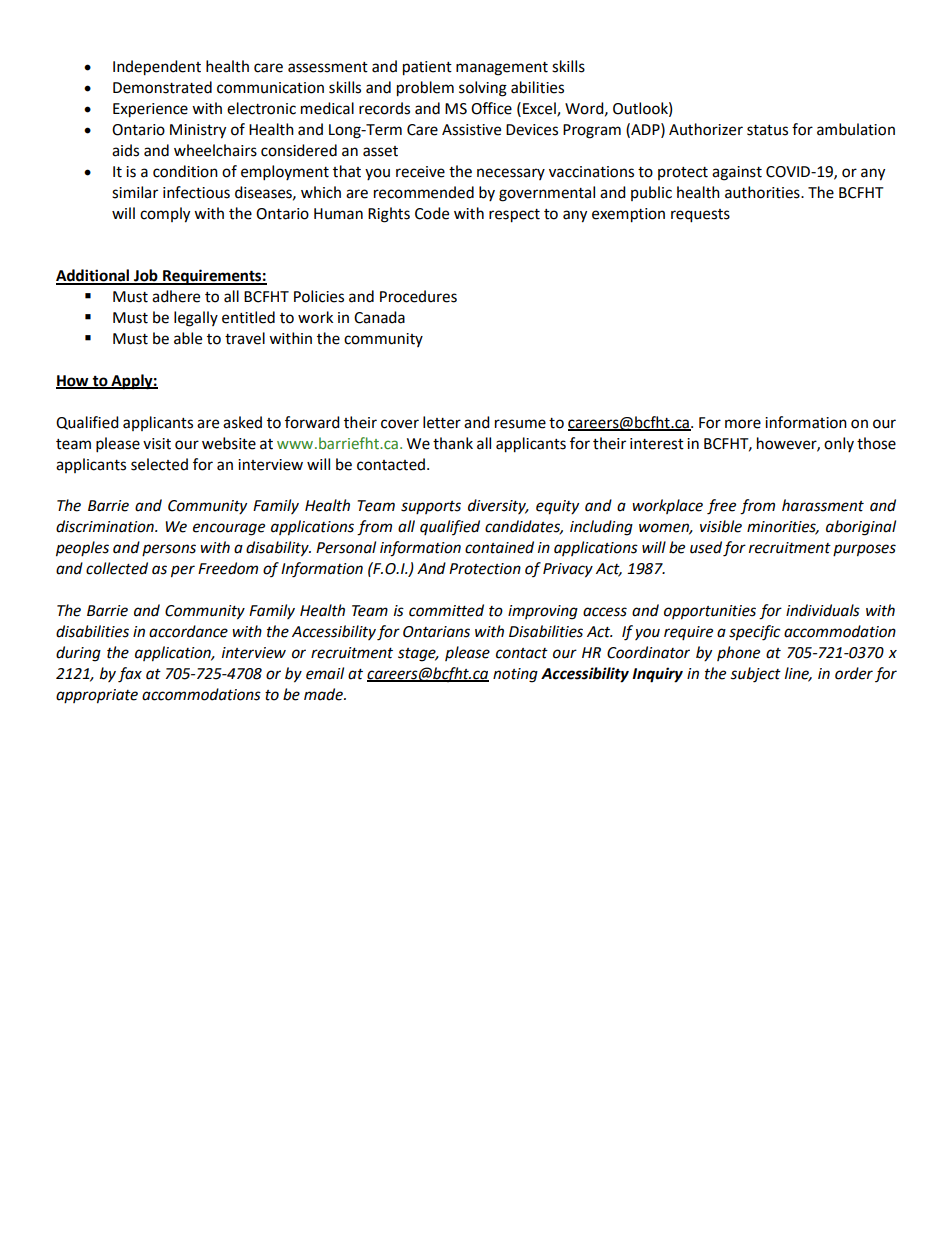  What do you see at coordinates (700, 216) in the document?
I see `requests` at bounding box center [700, 216].
